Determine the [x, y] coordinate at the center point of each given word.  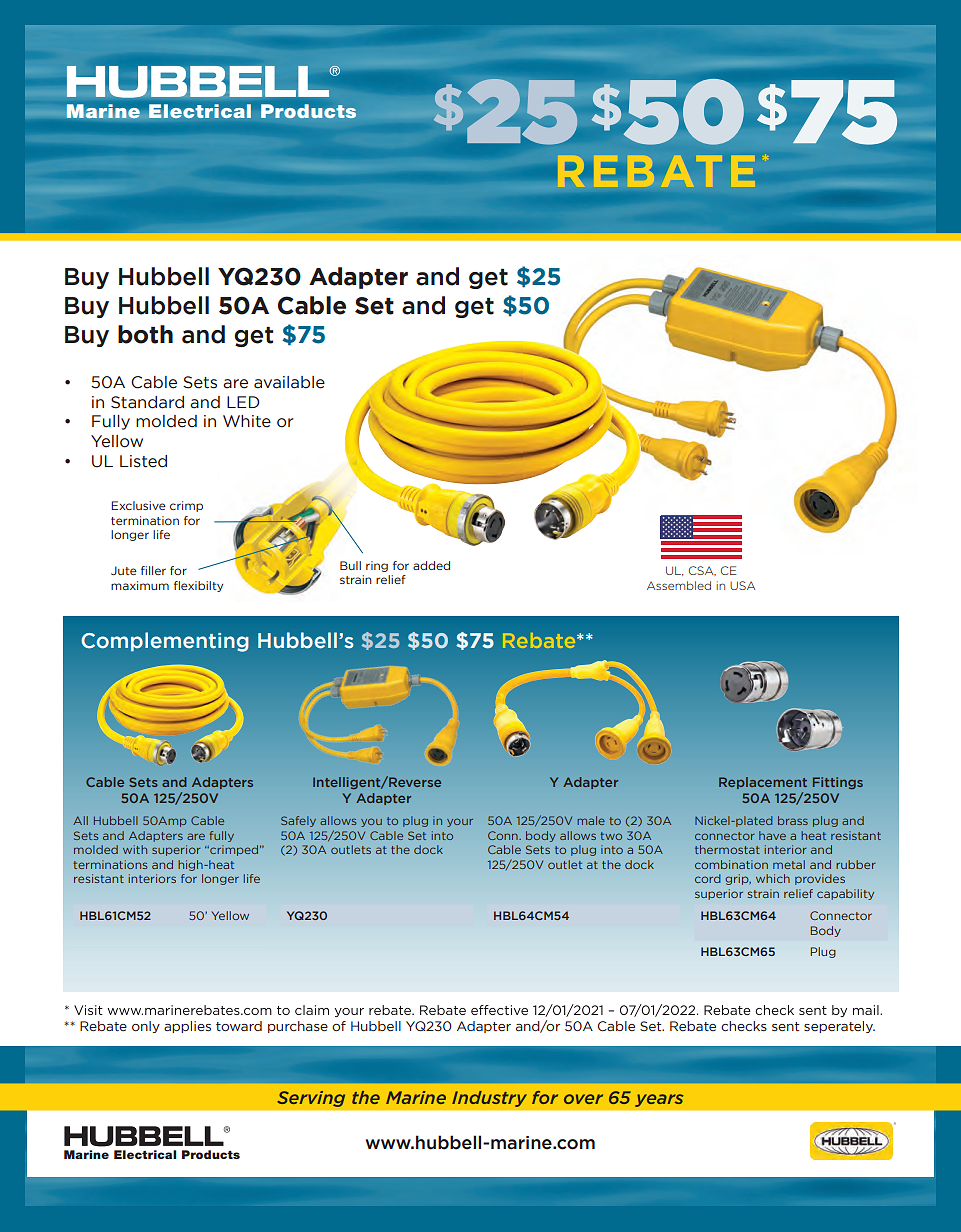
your [460, 822]
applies [187, 1027]
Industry [489, 1099]
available [289, 382]
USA [742, 585]
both [145, 334]
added [431, 565]
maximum [140, 585]
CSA [702, 571]
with [135, 849]
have [772, 835]
